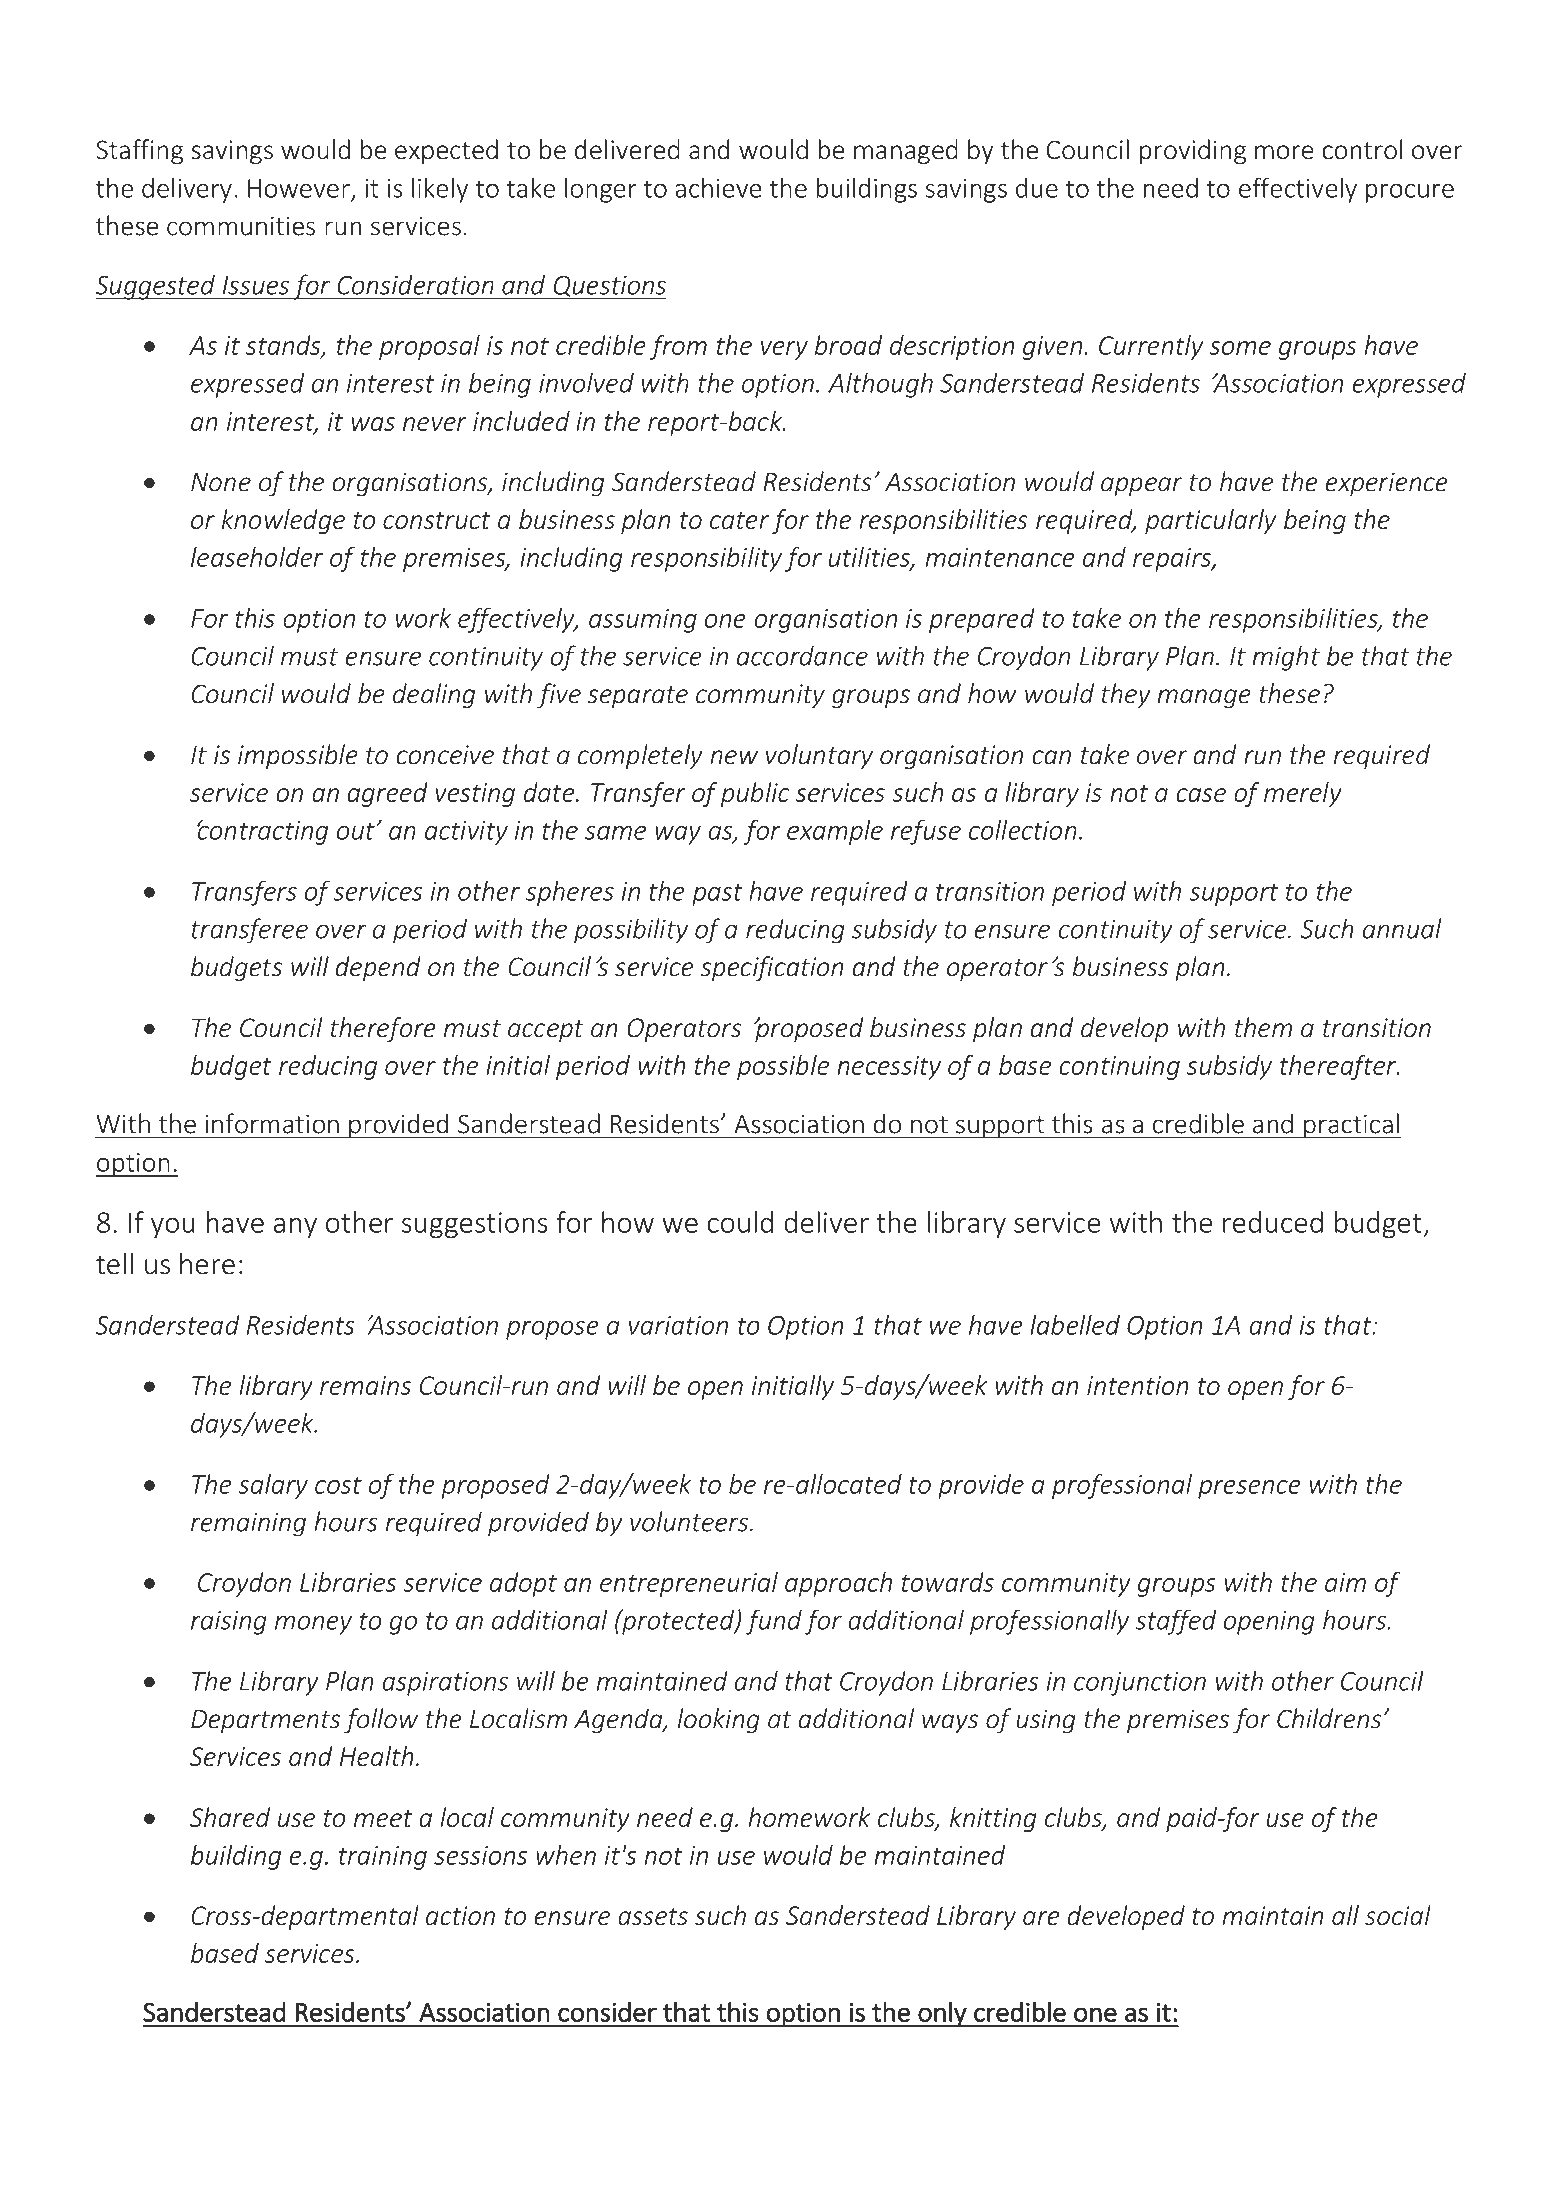  I want to click on reduced, so click(1273, 1222).
